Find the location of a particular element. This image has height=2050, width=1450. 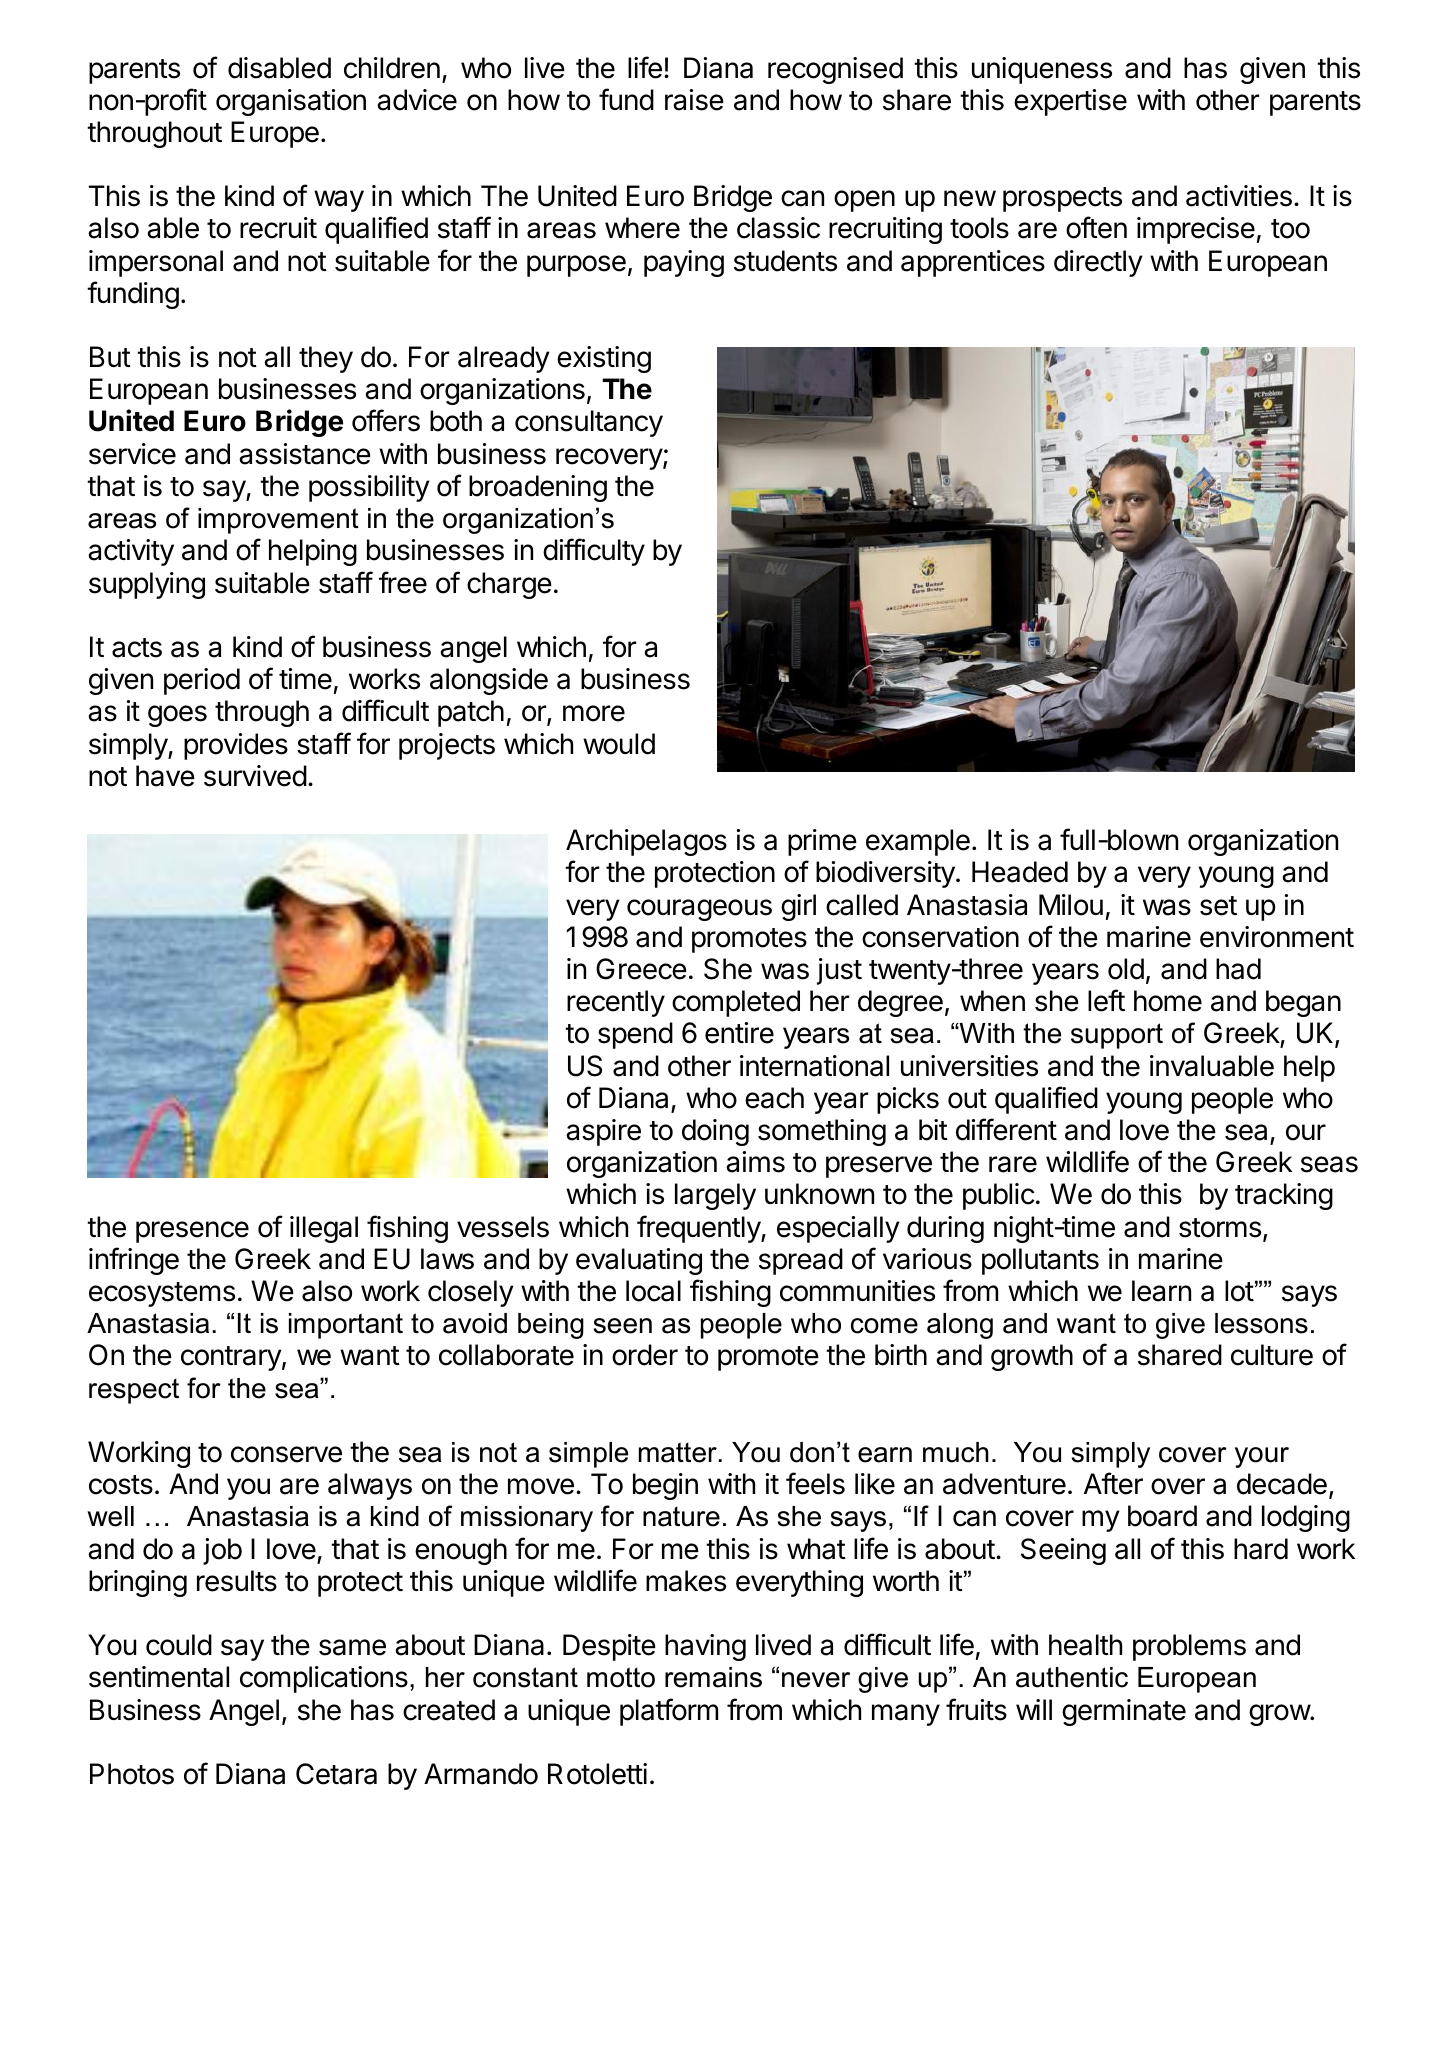

expertise is located at coordinates (1070, 102).
